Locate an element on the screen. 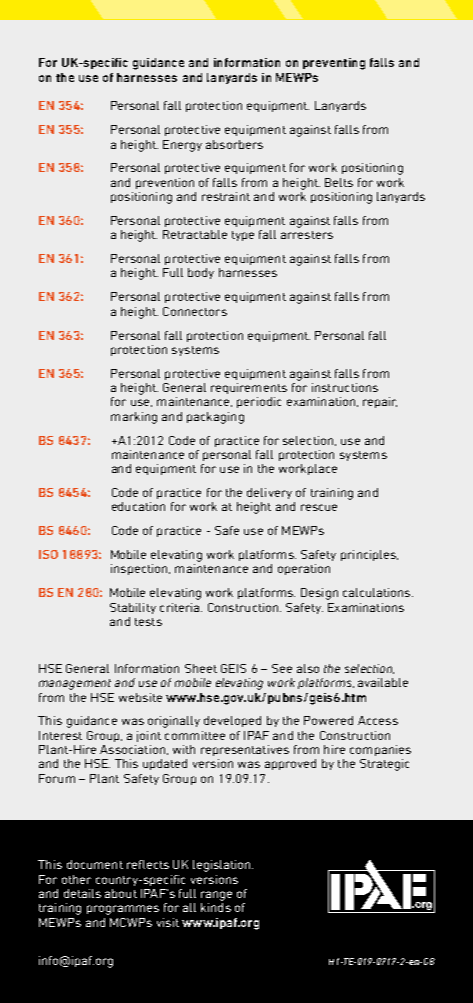 This screenshot has width=473, height=1003. management is located at coordinates (75, 684).
